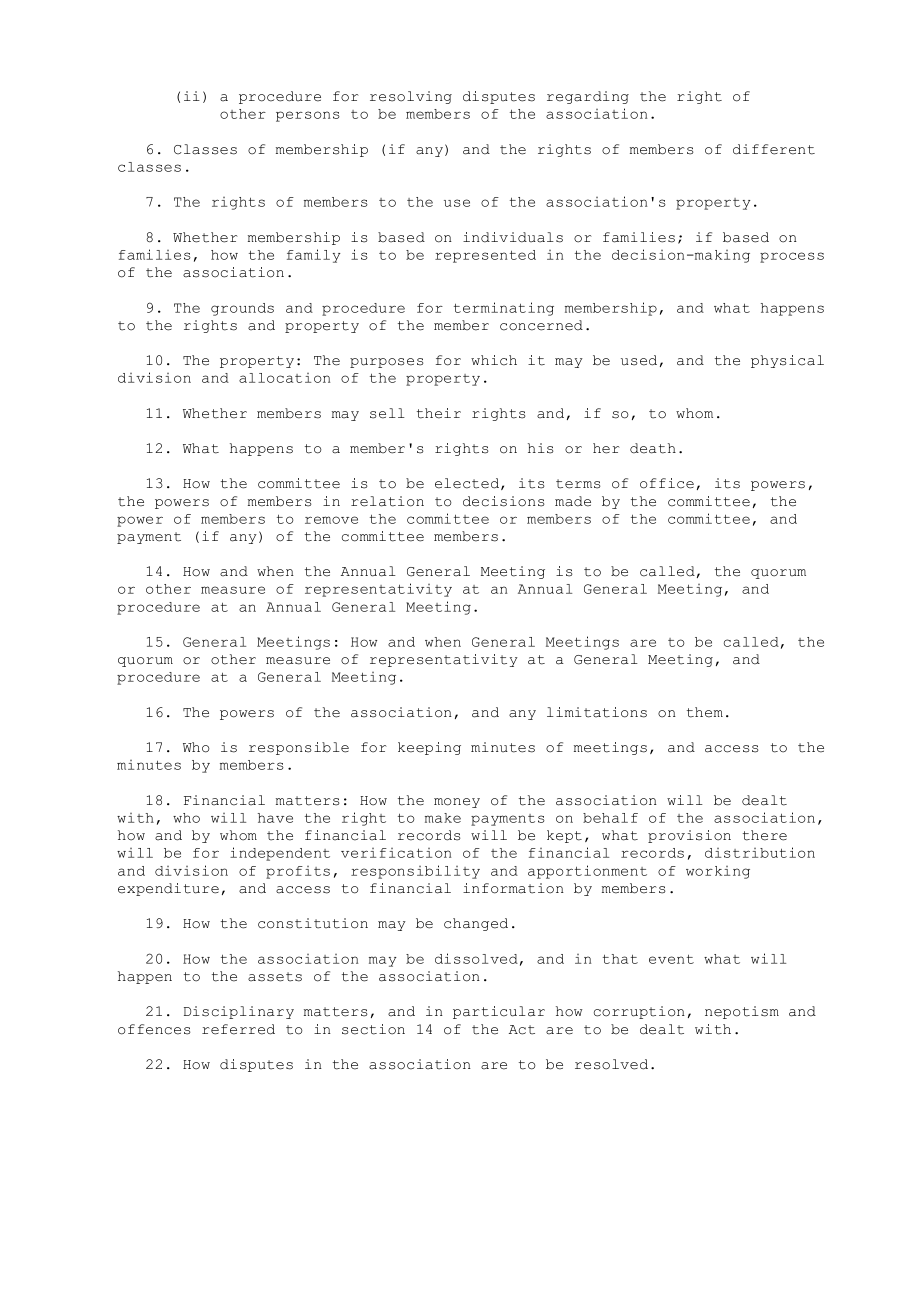 Image resolution: width=924 pixels, height=1308 pixels. What do you see at coordinates (468, 484) in the document?
I see `elected` at bounding box center [468, 484].
